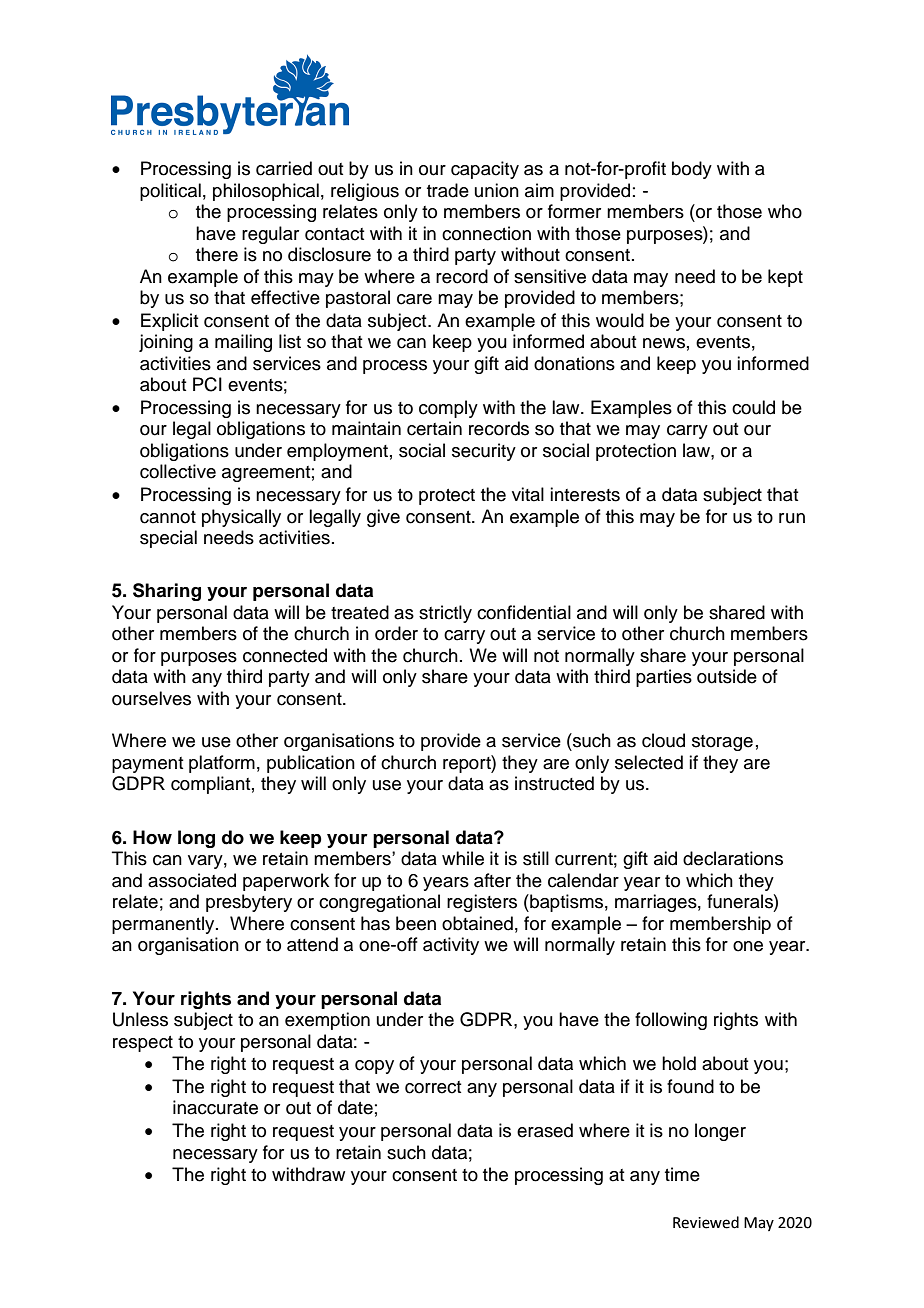  Describe the element at coordinates (215, 1107) in the document. I see `inaccurate` at that location.
